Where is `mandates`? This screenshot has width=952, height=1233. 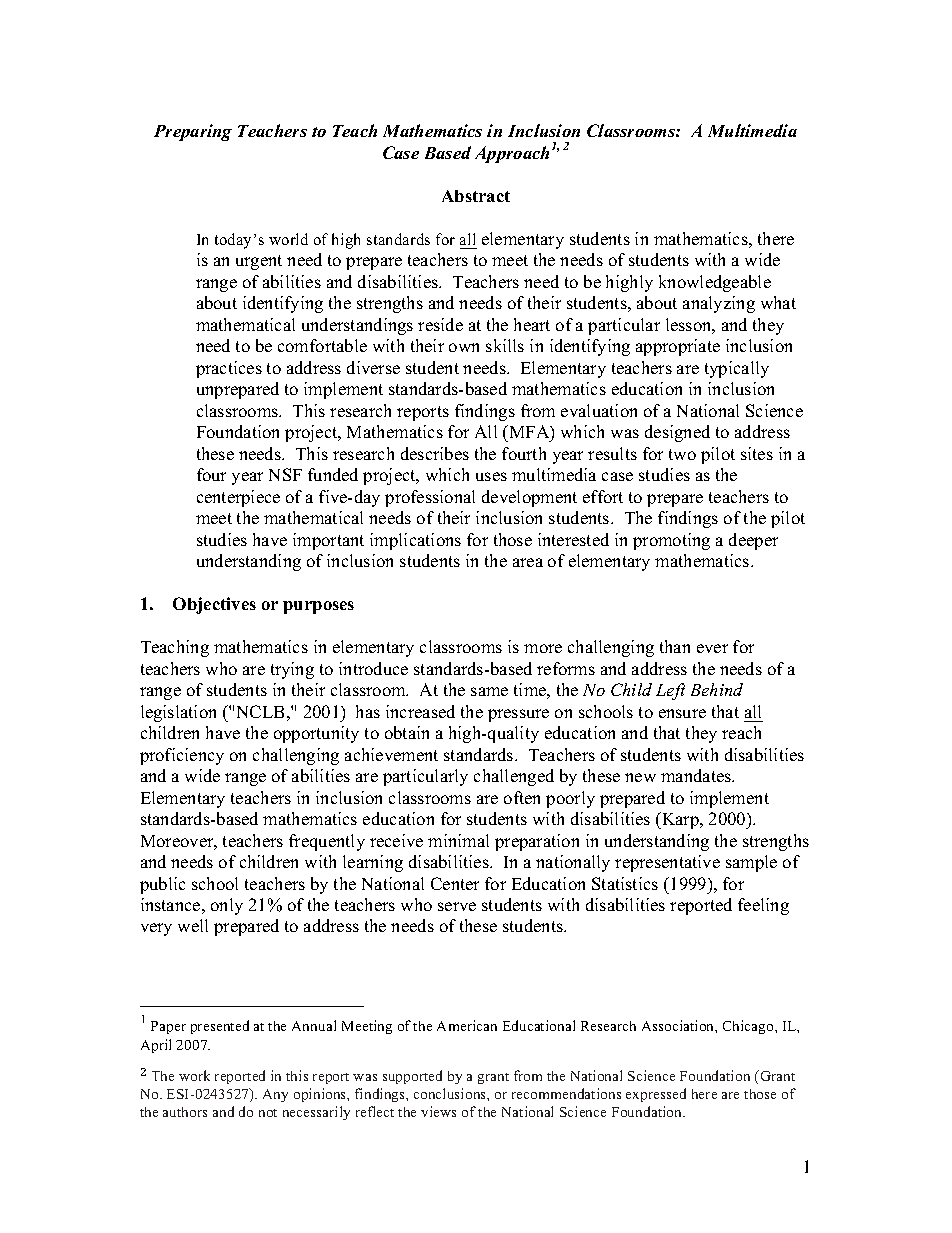 mandates is located at coordinates (697, 775).
